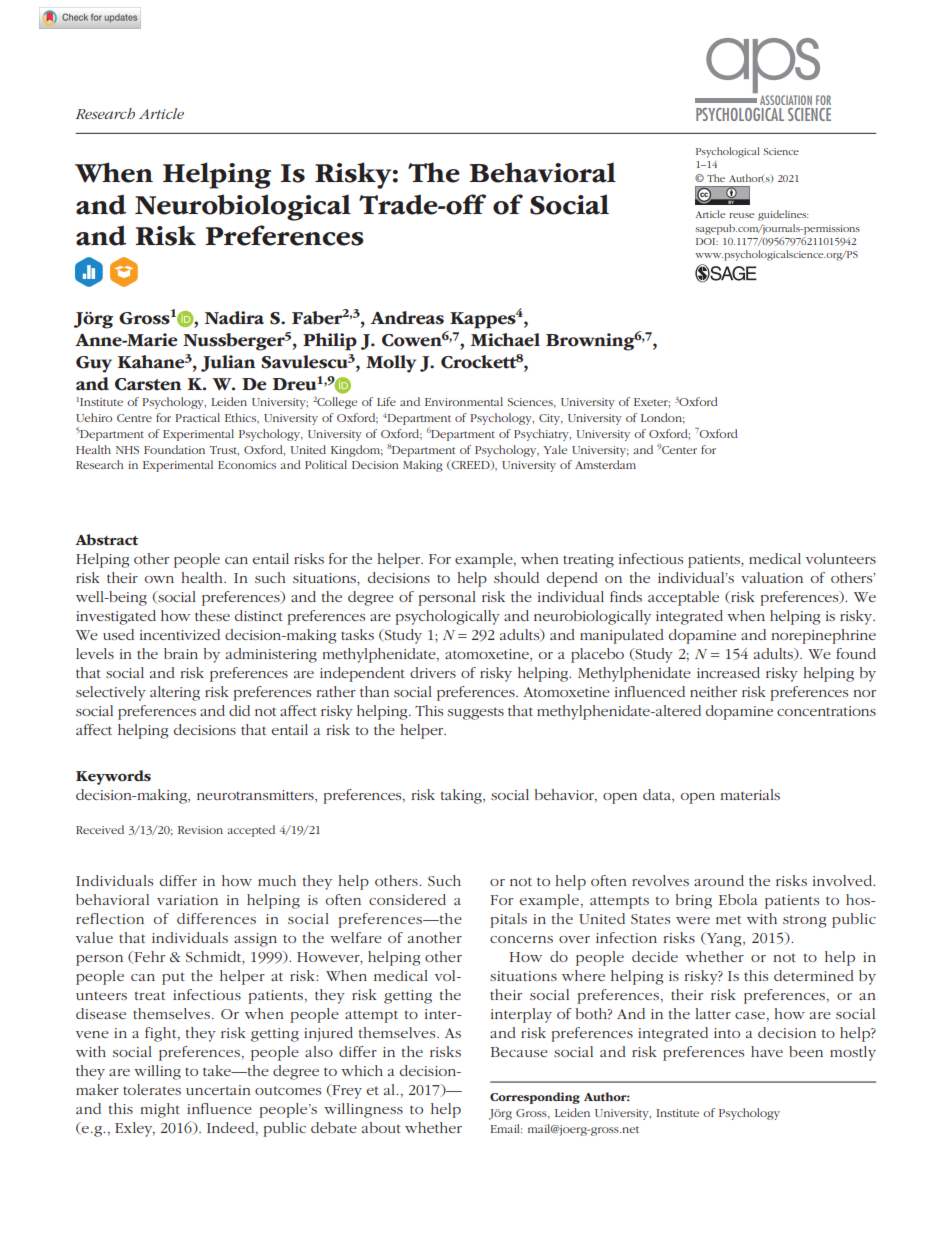 This screenshot has height=1237, width=952. Describe the element at coordinates (772, 577) in the screenshot. I see `valuation` at that location.
